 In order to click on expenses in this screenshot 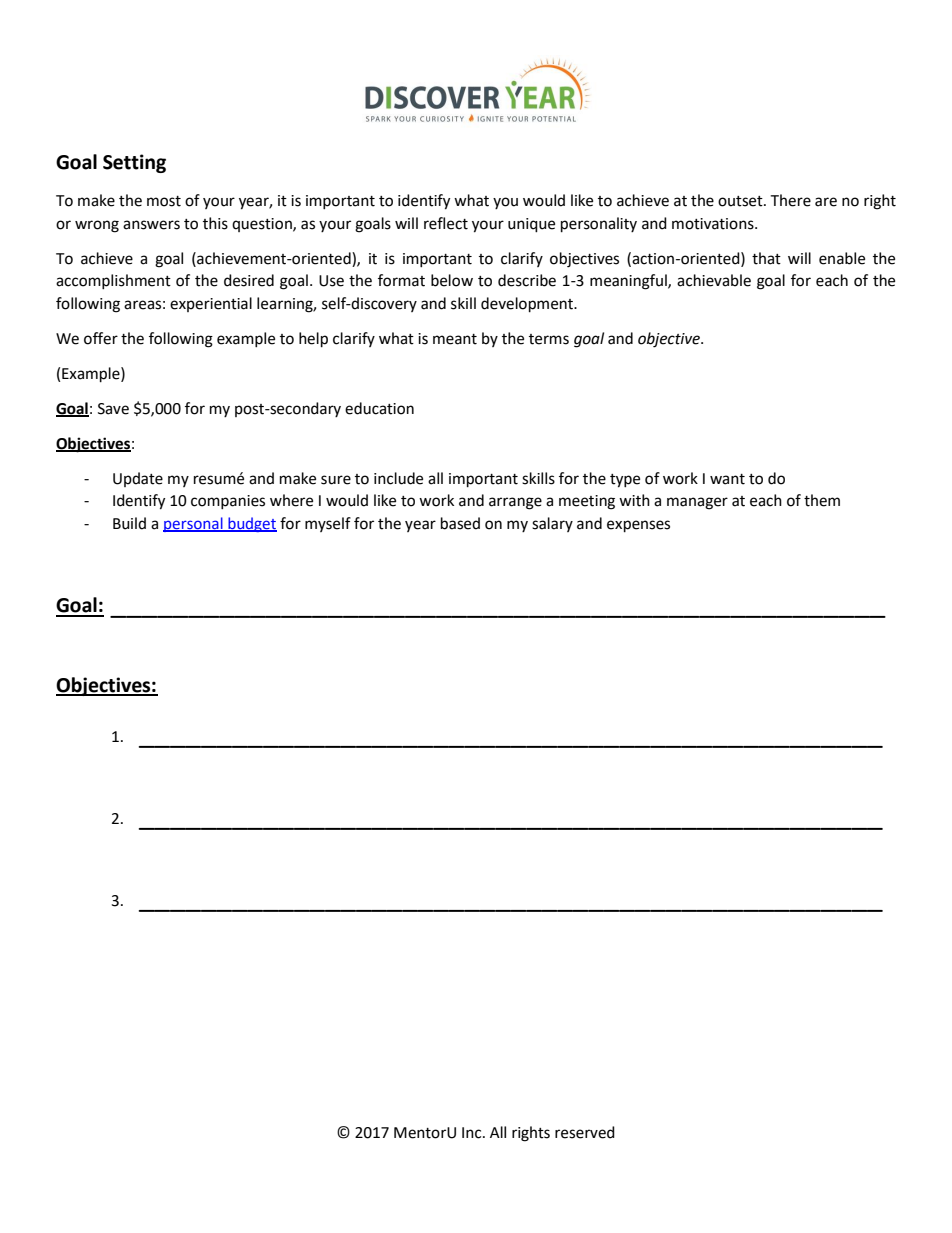, I will do `click(638, 526)`.
